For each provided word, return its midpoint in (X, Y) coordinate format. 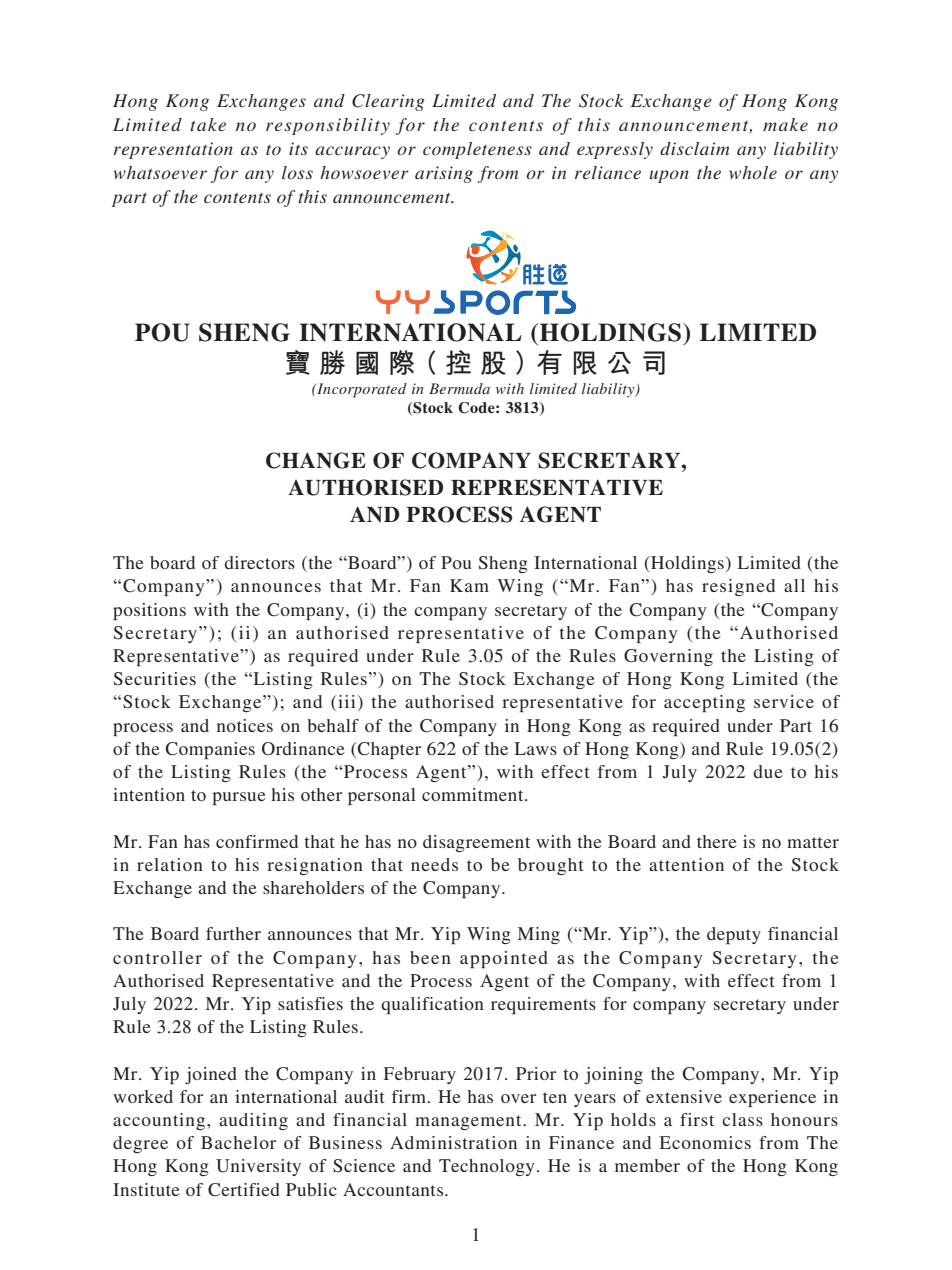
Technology (487, 1167)
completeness (477, 150)
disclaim (695, 148)
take (208, 124)
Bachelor (238, 1142)
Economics (705, 1142)
